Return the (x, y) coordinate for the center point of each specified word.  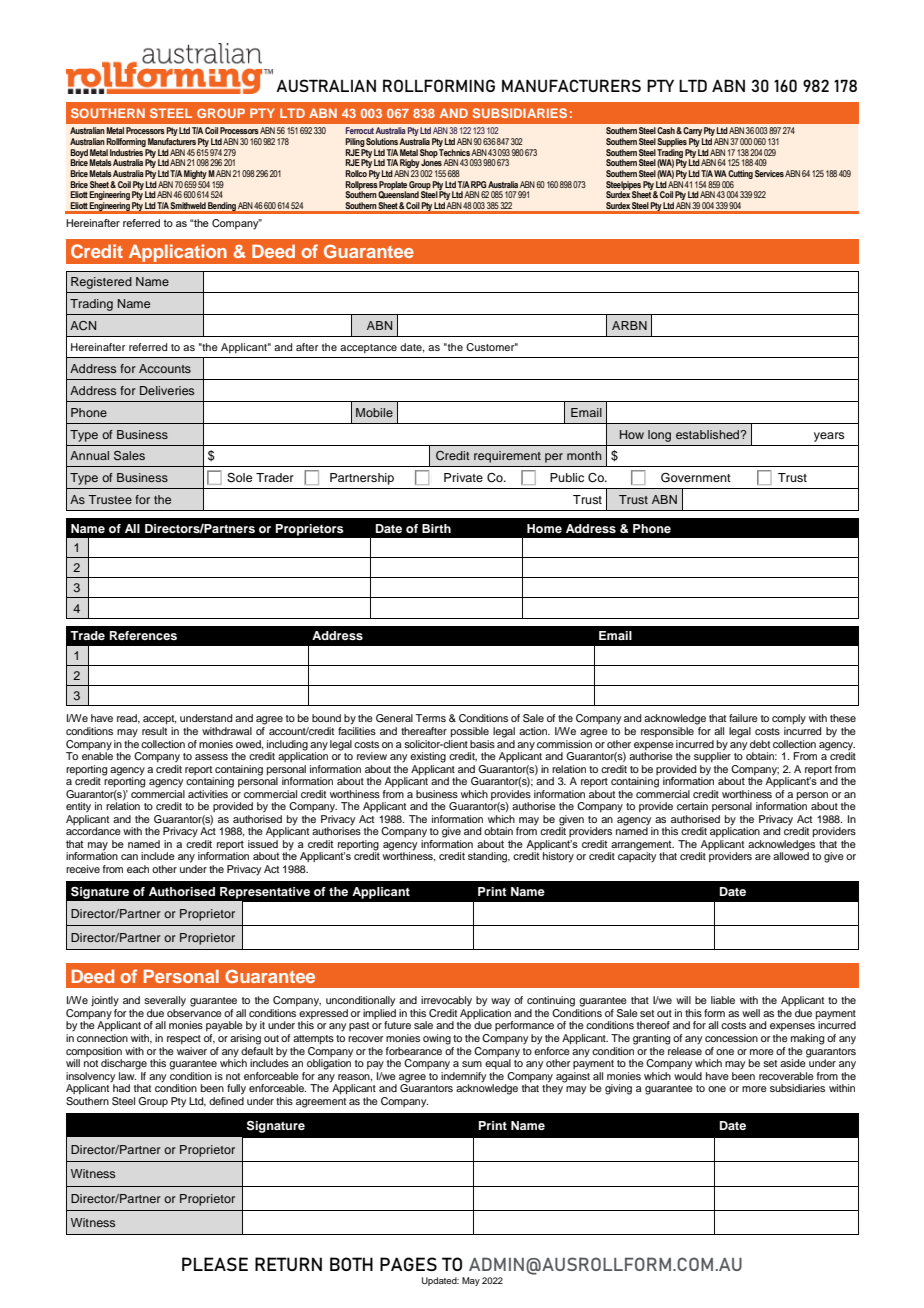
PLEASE (215, 1264)
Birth (436, 528)
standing (489, 857)
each (138, 869)
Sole (239, 478)
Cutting (740, 174)
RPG (479, 184)
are (763, 857)
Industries (126, 152)
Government (696, 478)
